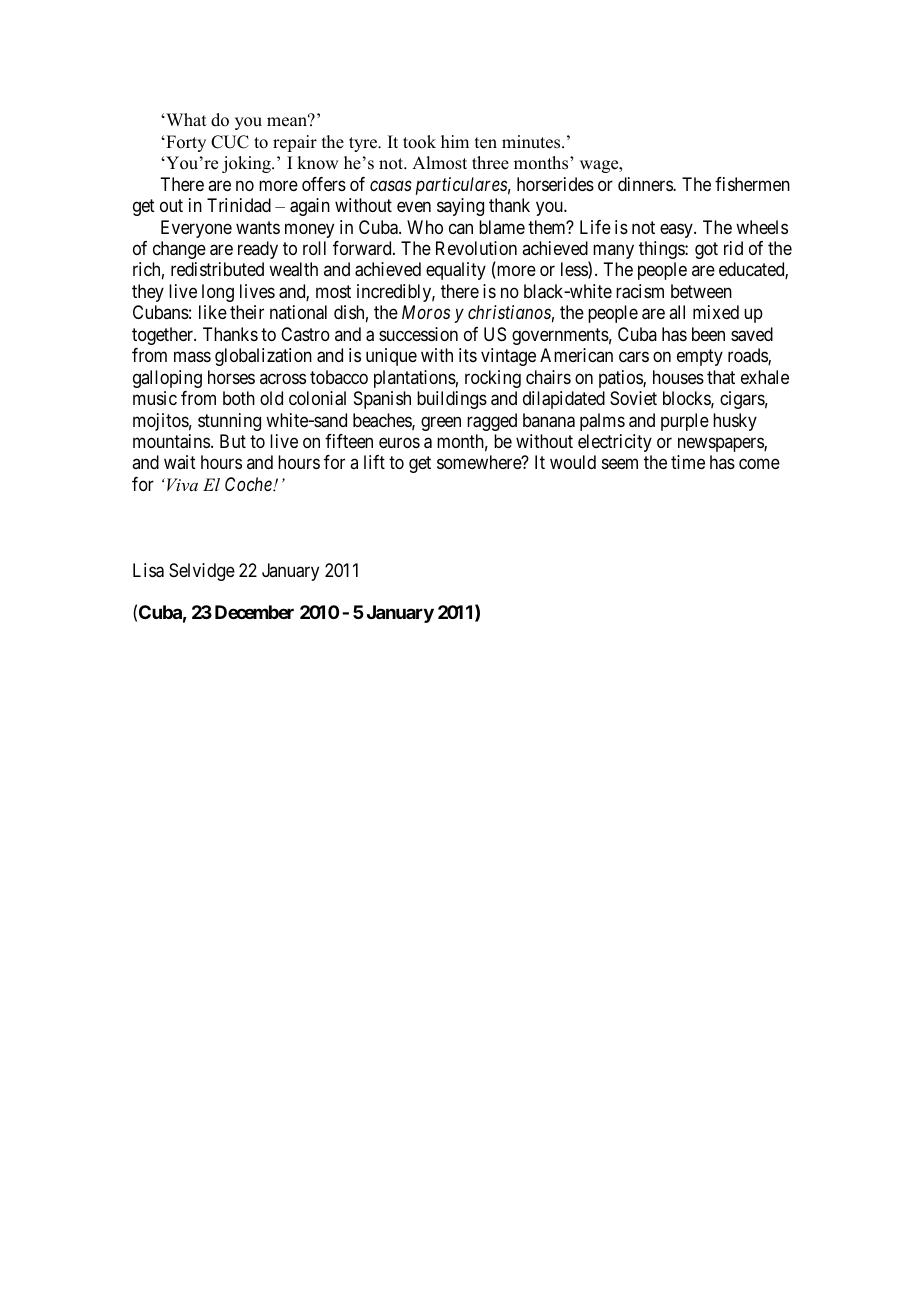  What do you see at coordinates (468, 355) in the screenshot?
I see `its` at bounding box center [468, 355].
